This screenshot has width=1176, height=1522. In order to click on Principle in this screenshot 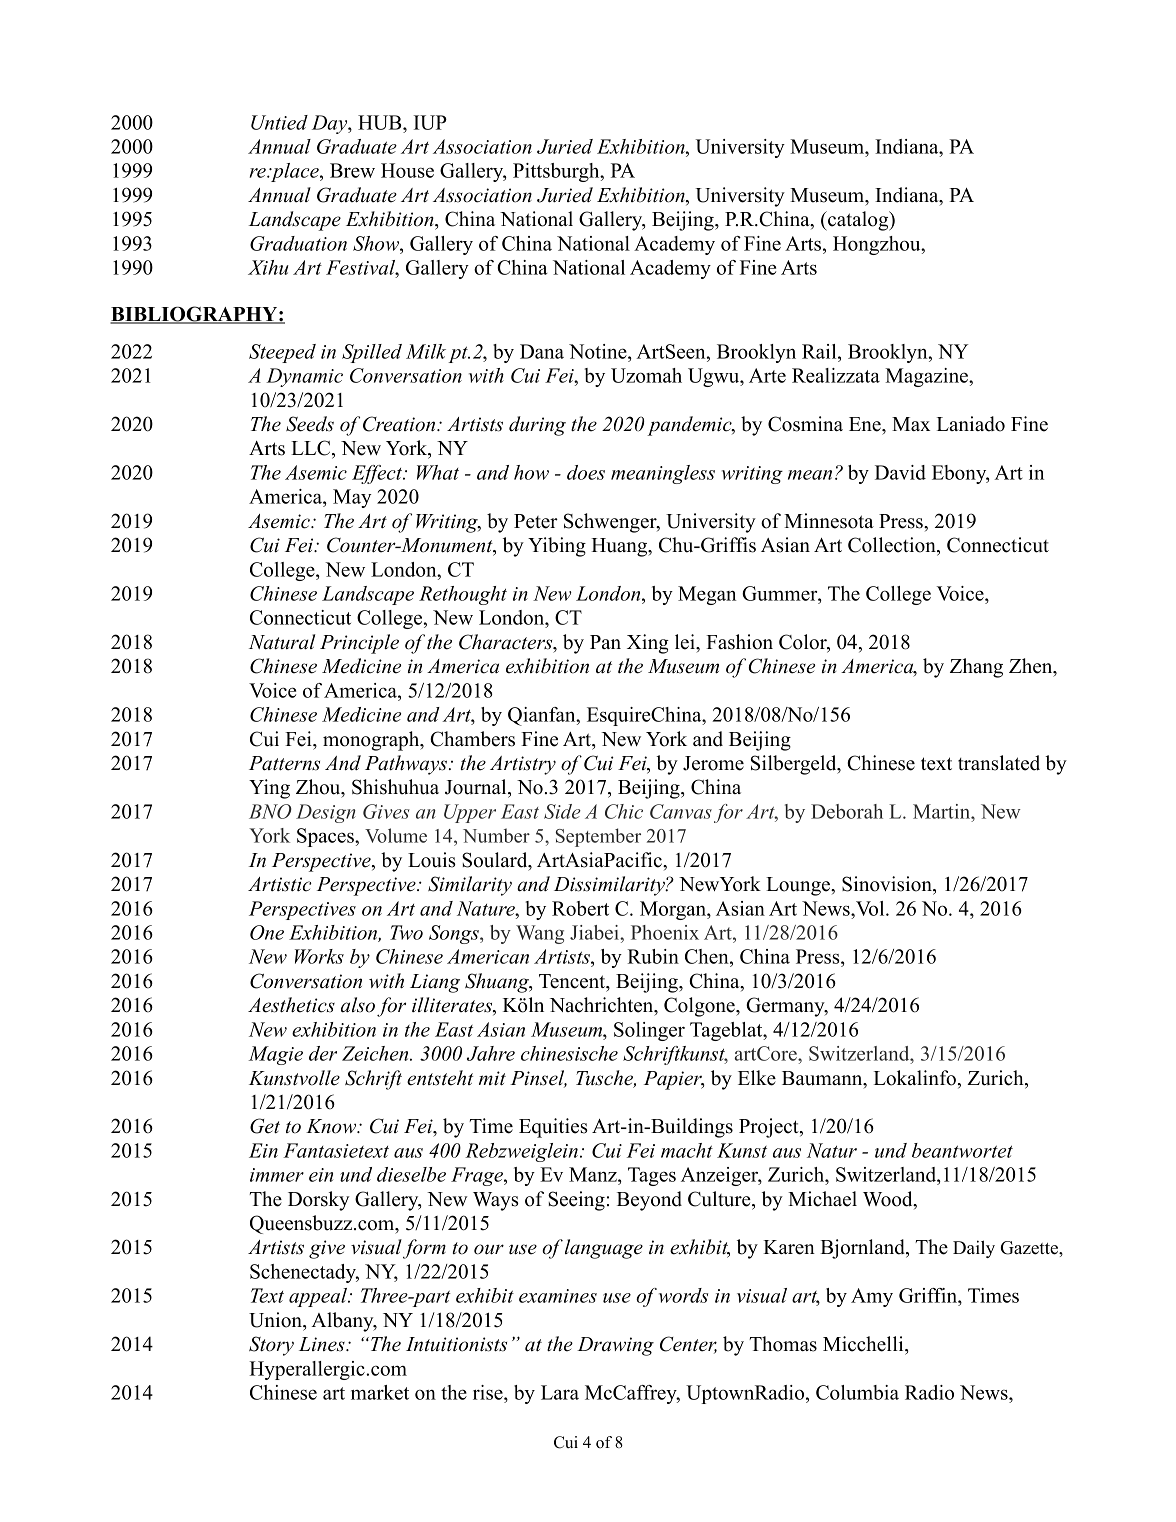, I will do `click(359, 644)`.
